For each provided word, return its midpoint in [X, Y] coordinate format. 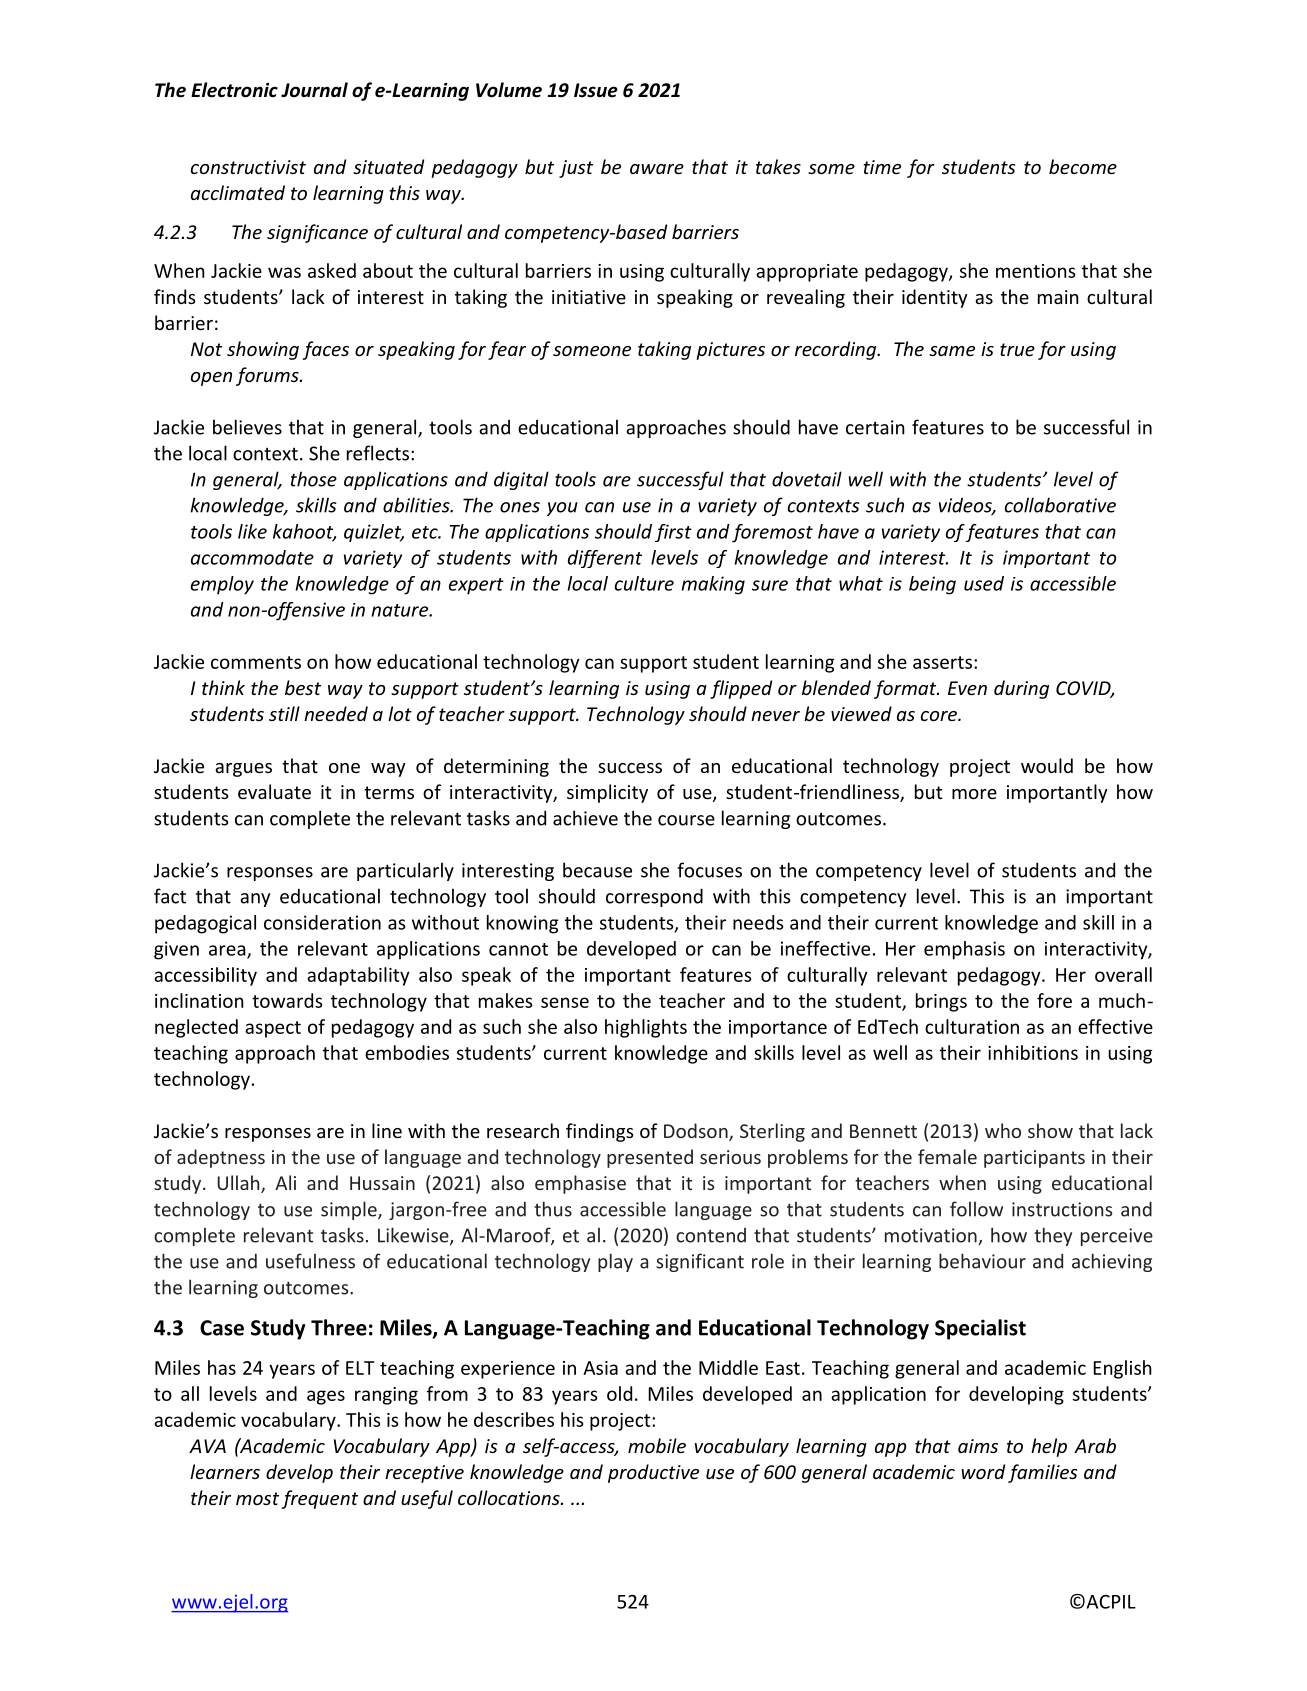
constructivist [248, 167]
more [974, 794]
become [1083, 166]
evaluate [274, 791]
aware [657, 169]
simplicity [607, 793]
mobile [657, 1445]
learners [225, 1471]
